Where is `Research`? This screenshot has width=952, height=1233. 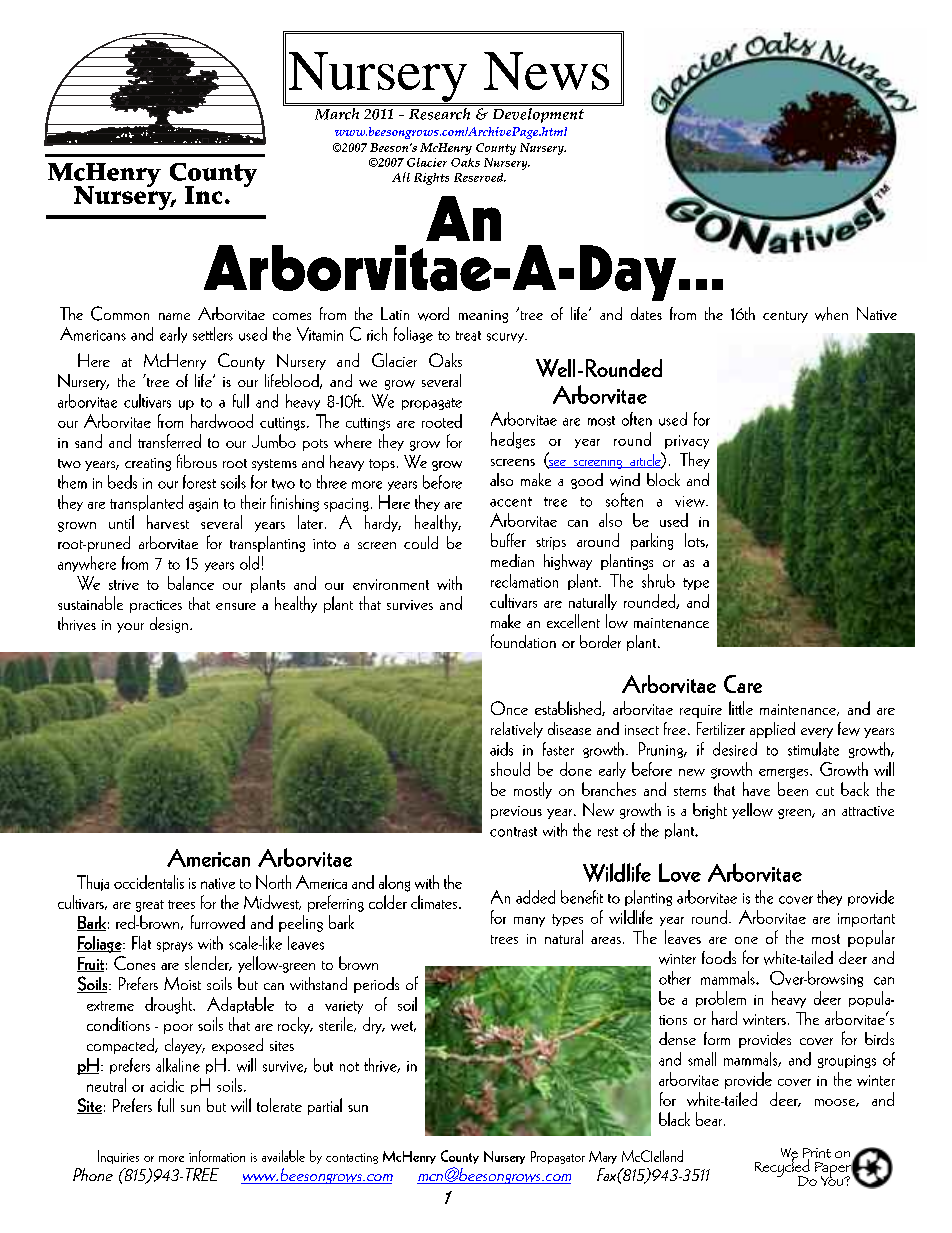 Research is located at coordinates (439, 114).
